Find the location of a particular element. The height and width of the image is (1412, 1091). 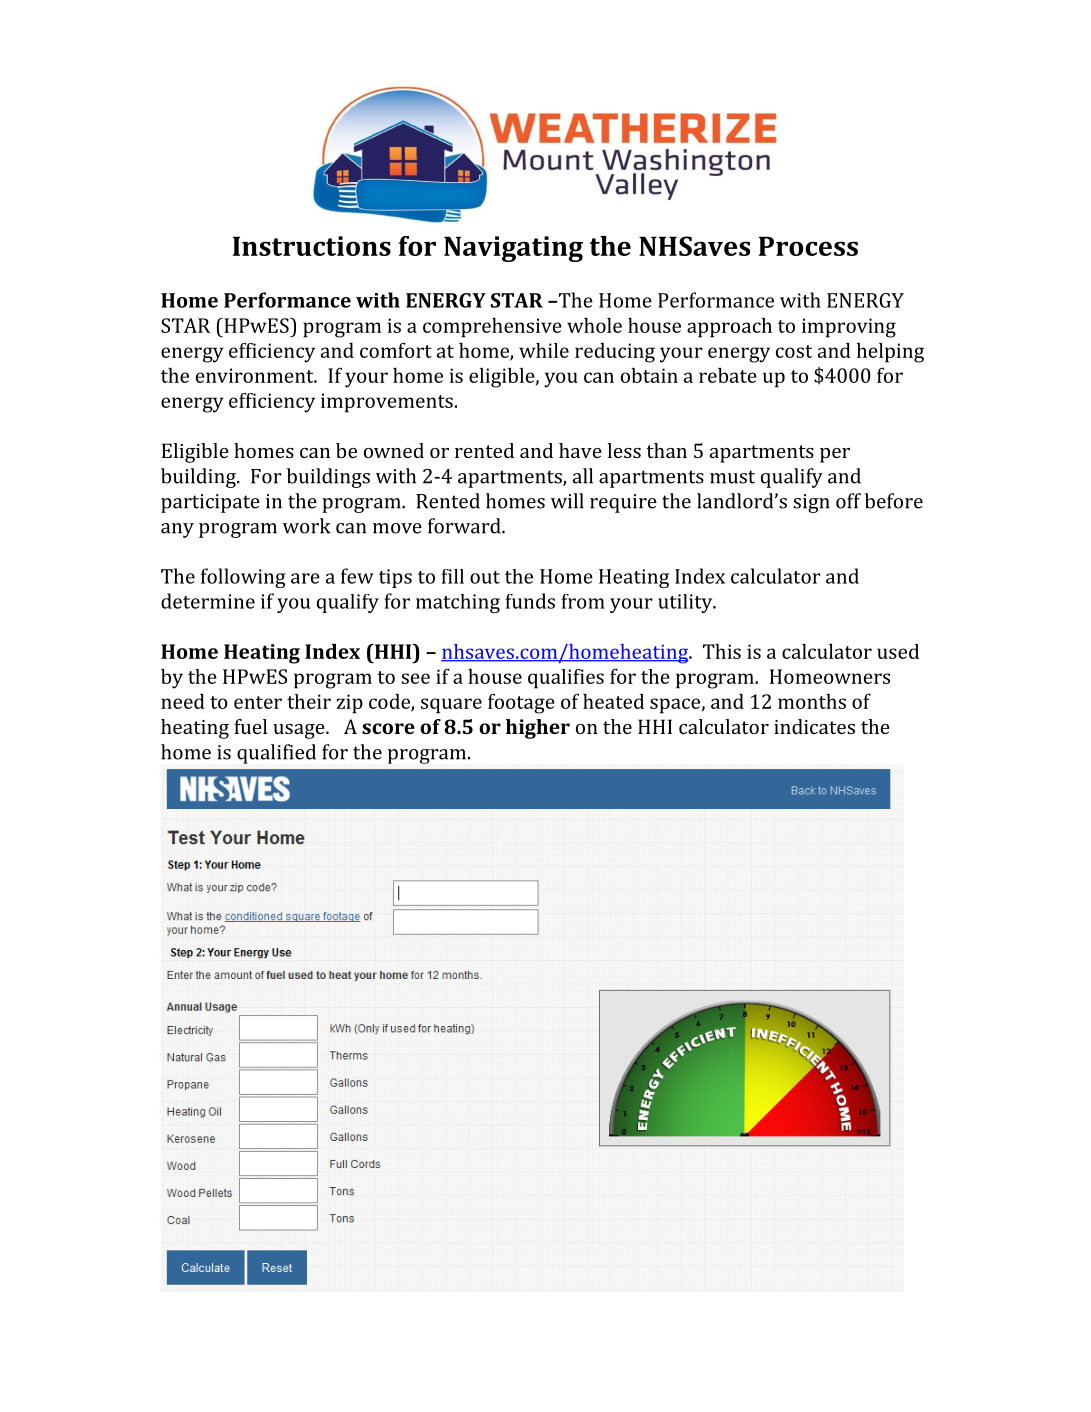

indicates is located at coordinates (814, 726).
